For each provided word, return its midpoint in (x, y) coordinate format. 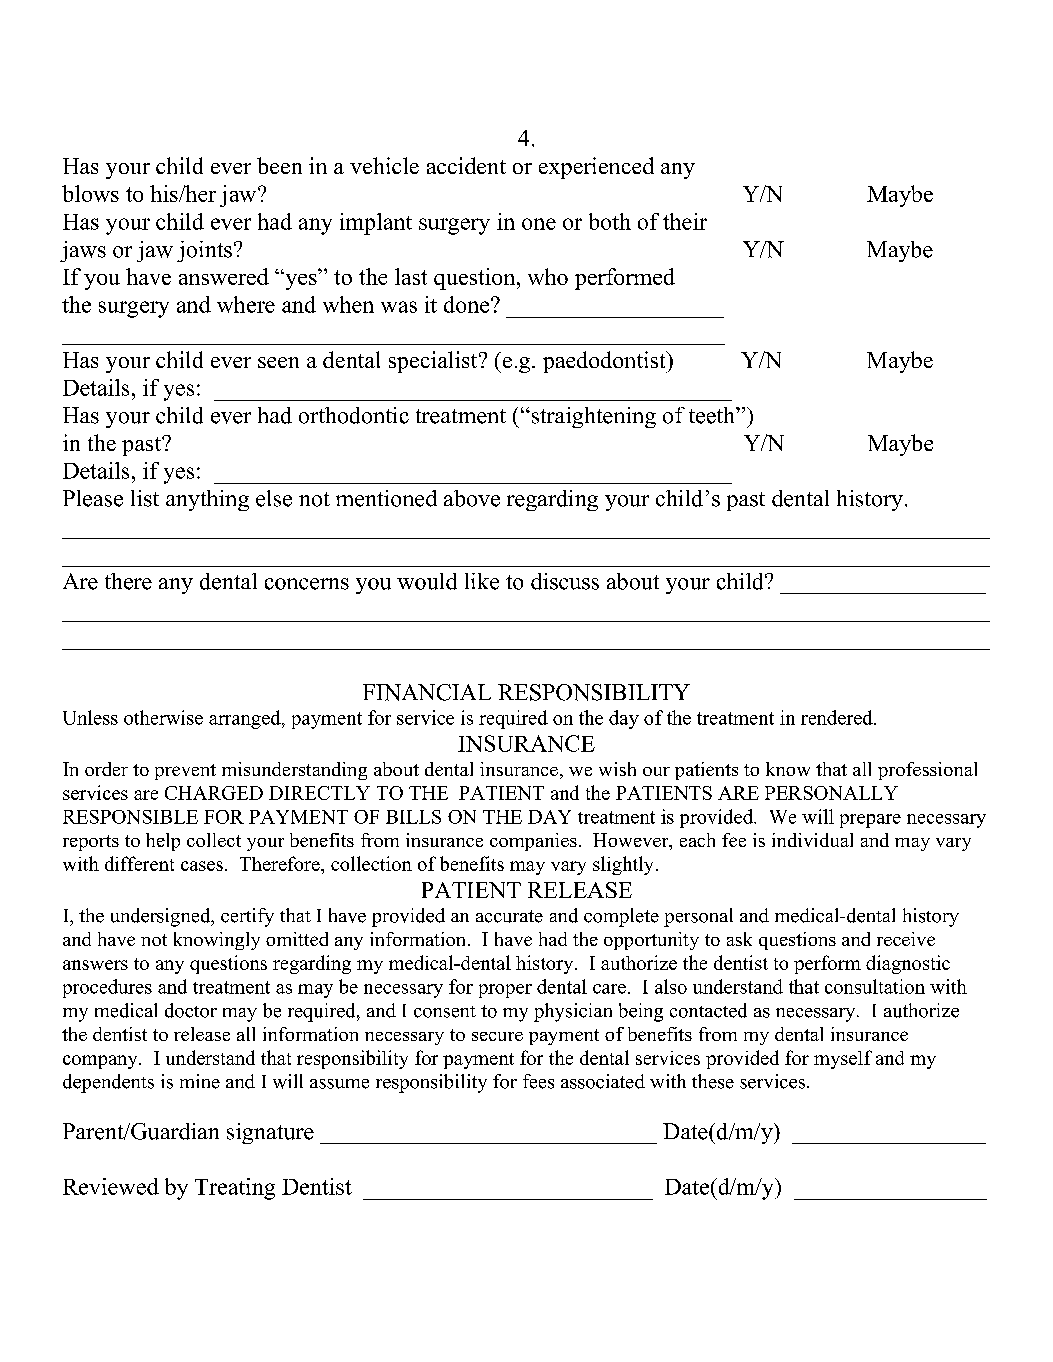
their (685, 221)
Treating (235, 1189)
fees (538, 1081)
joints (204, 251)
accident (466, 165)
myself (843, 1059)
